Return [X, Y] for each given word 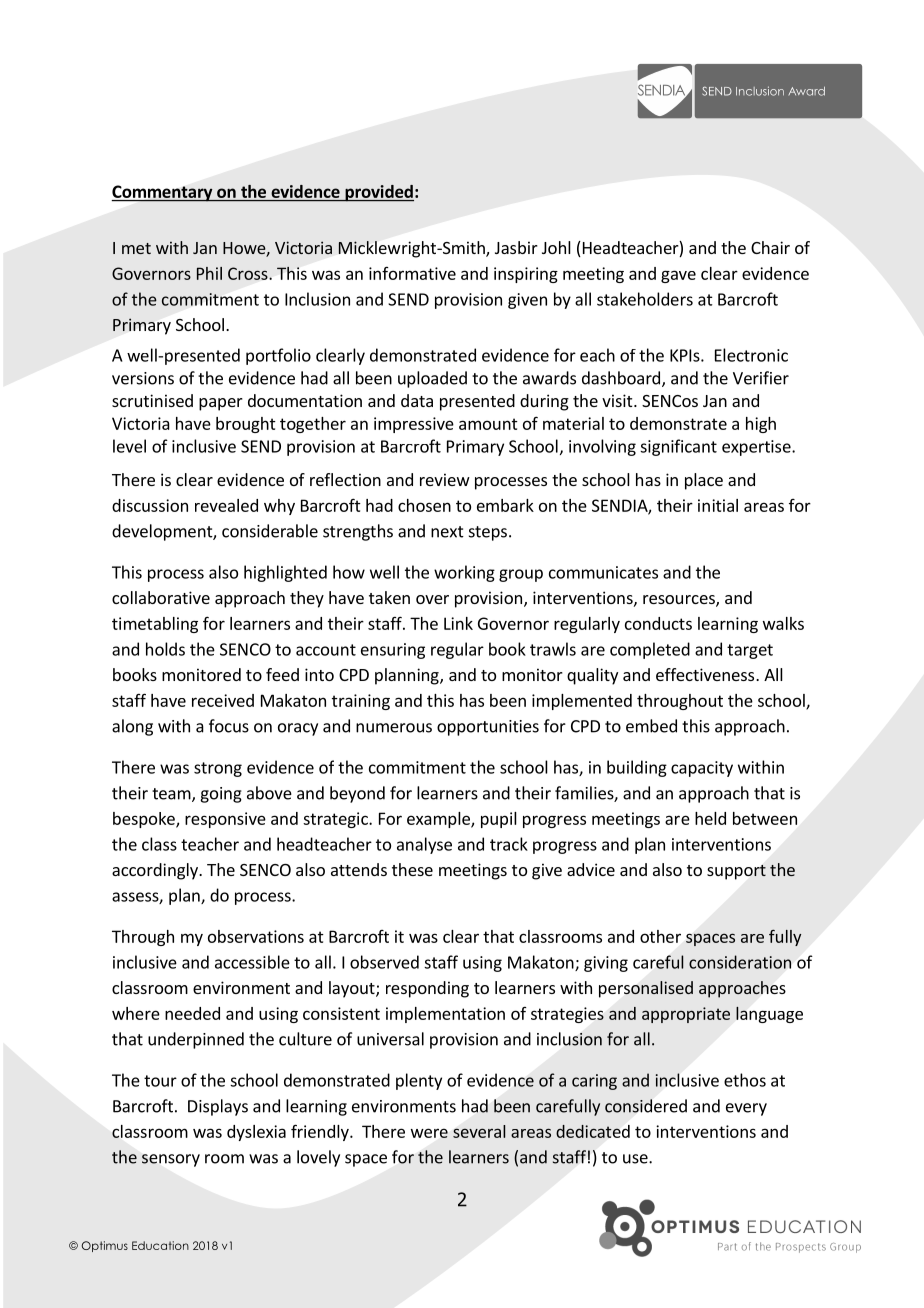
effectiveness [706, 674]
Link [458, 623]
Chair [770, 247]
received [223, 700]
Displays [218, 1107]
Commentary [163, 193]
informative [412, 273]
